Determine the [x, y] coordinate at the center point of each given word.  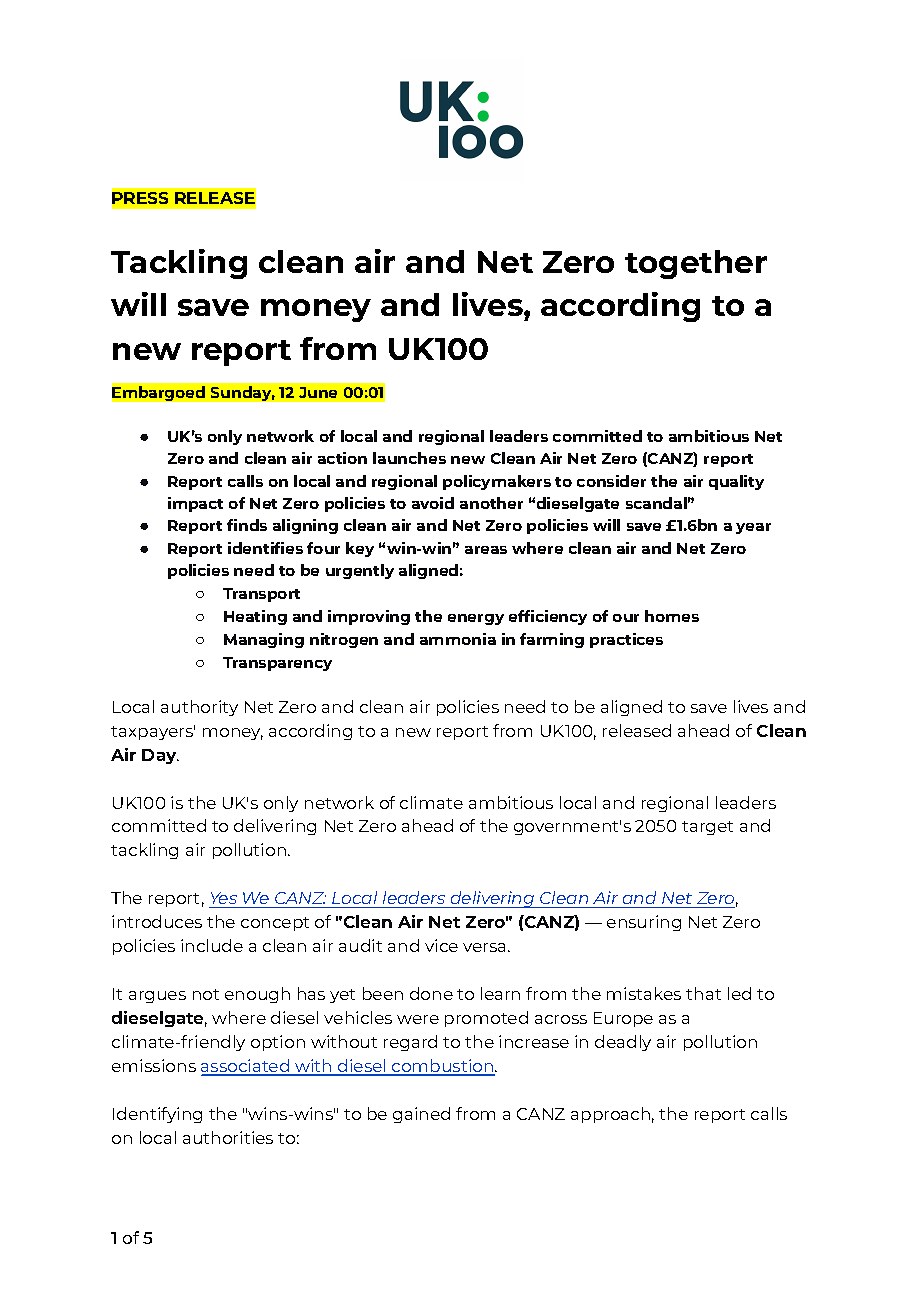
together [696, 264]
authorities [228, 1137]
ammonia [458, 639]
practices [626, 640]
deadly [623, 1043]
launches [409, 458]
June [318, 392]
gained [421, 1115]
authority [199, 708]
